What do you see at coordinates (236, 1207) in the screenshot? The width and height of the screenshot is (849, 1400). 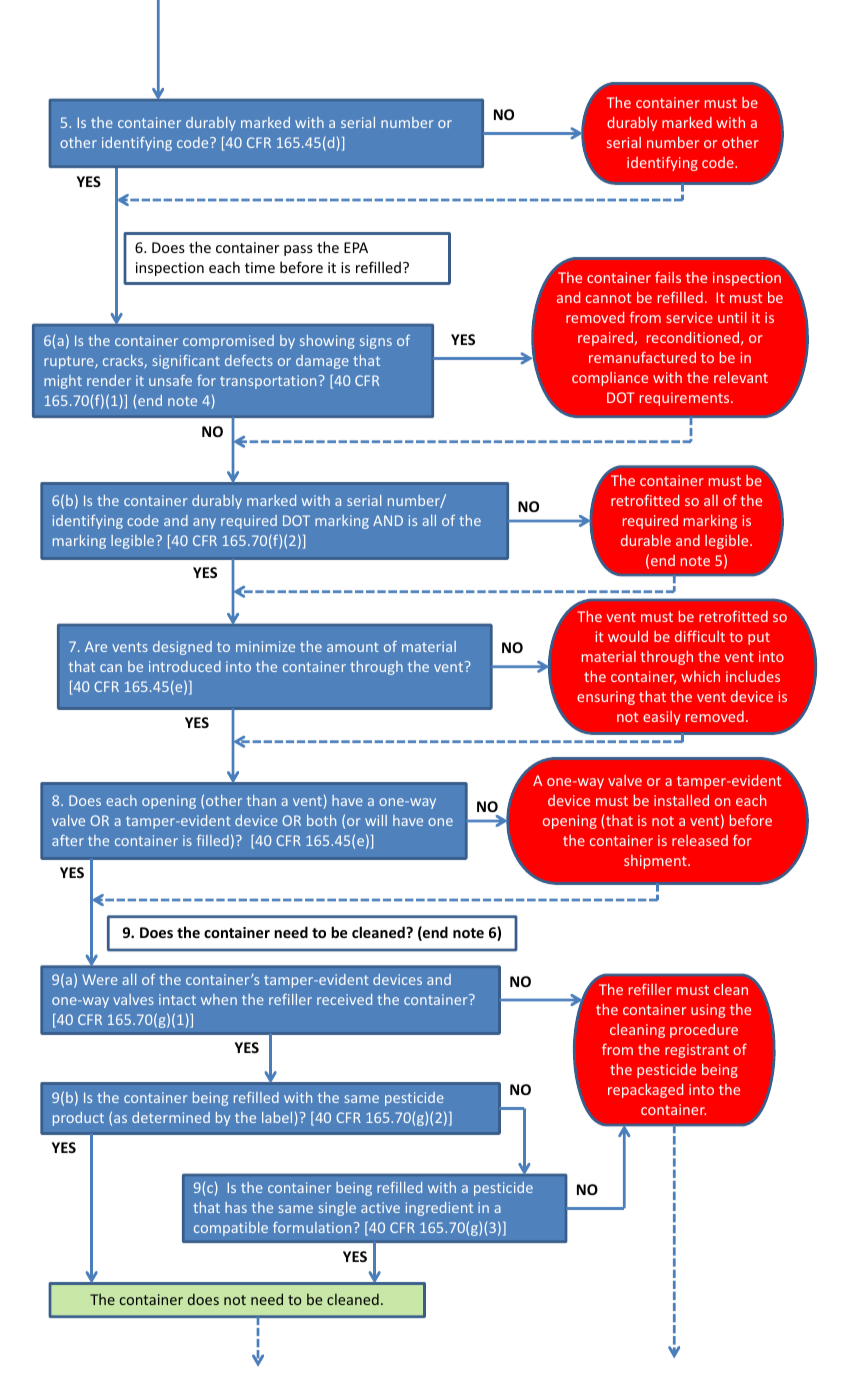 I see `has` at bounding box center [236, 1207].
